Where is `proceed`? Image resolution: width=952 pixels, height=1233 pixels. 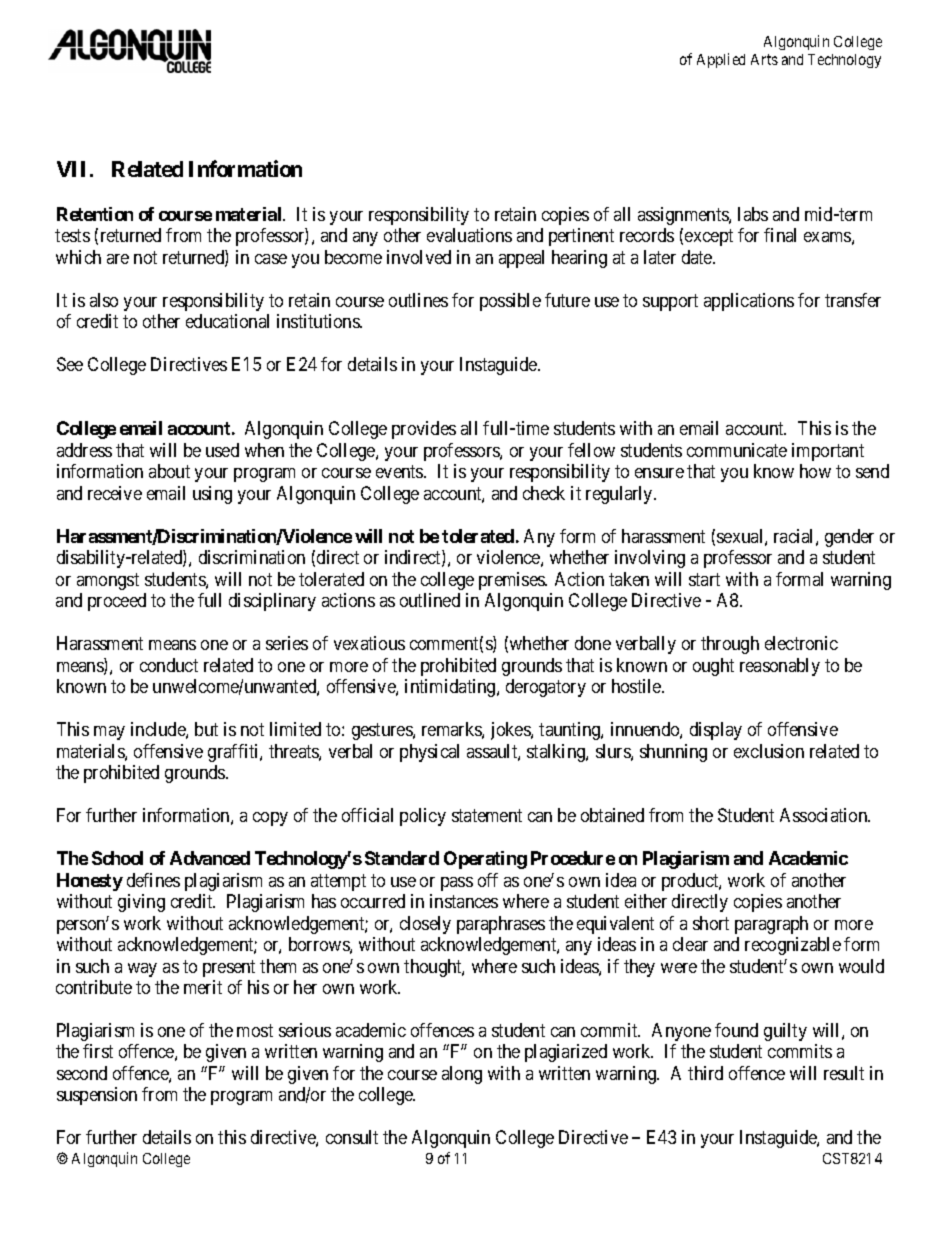 proceed is located at coordinates (117, 602).
